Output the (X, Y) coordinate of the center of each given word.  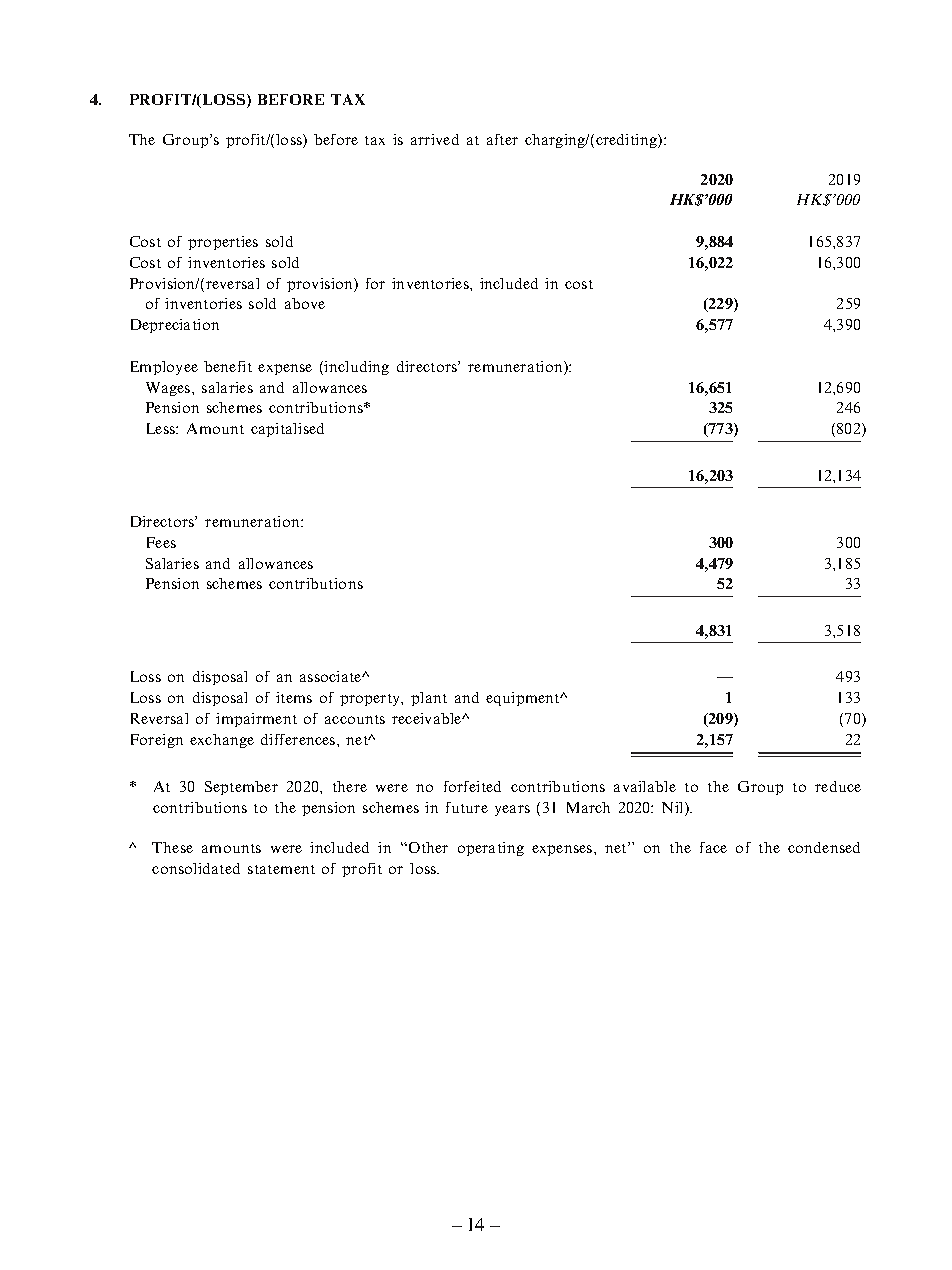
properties (223, 243)
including (356, 368)
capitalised (287, 430)
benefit (228, 366)
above (305, 303)
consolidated (196, 868)
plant (429, 699)
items (294, 697)
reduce (838, 786)
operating (491, 849)
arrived (435, 139)
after (502, 139)
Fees (161, 542)
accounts (355, 719)
